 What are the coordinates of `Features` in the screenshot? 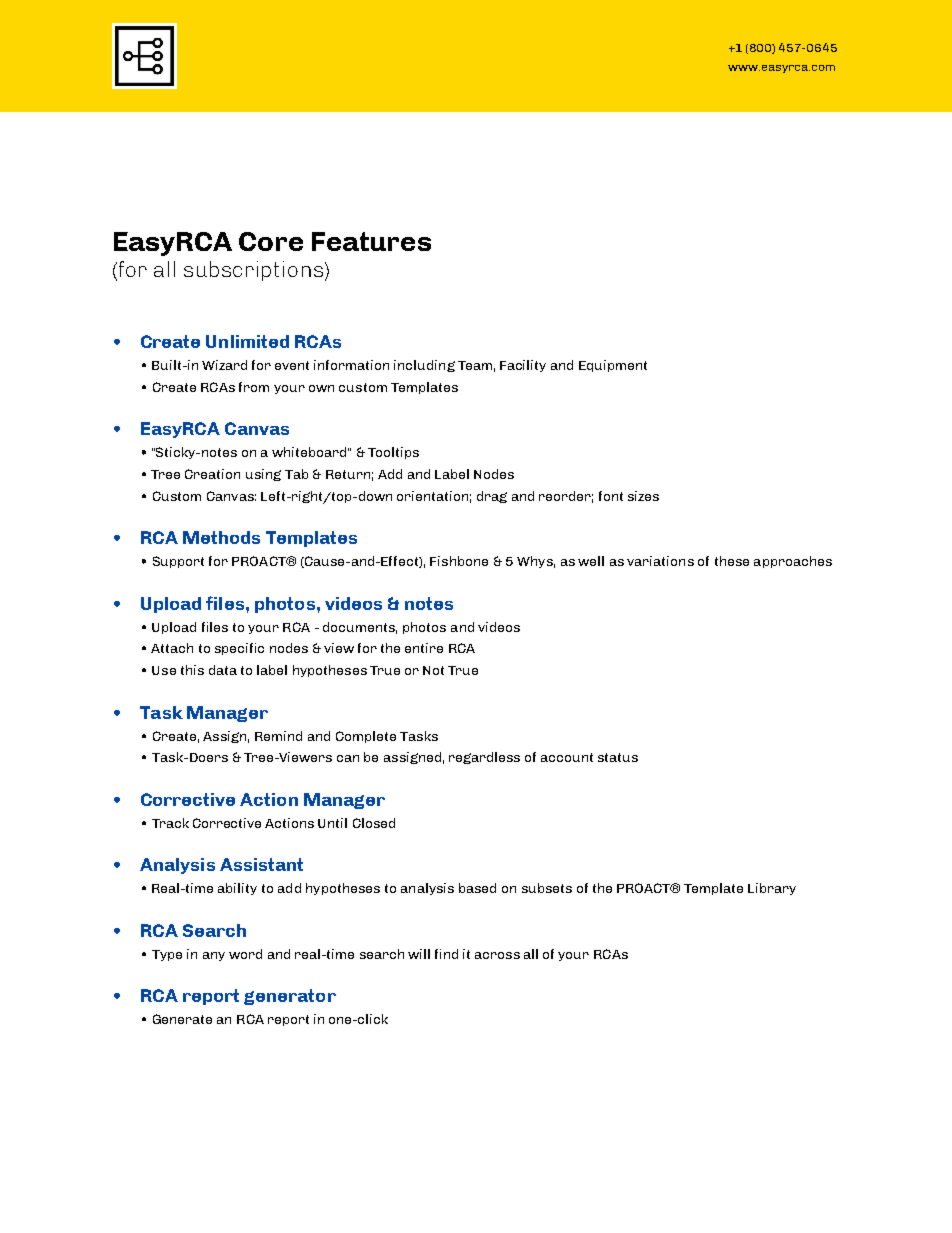 It's located at (371, 241).
